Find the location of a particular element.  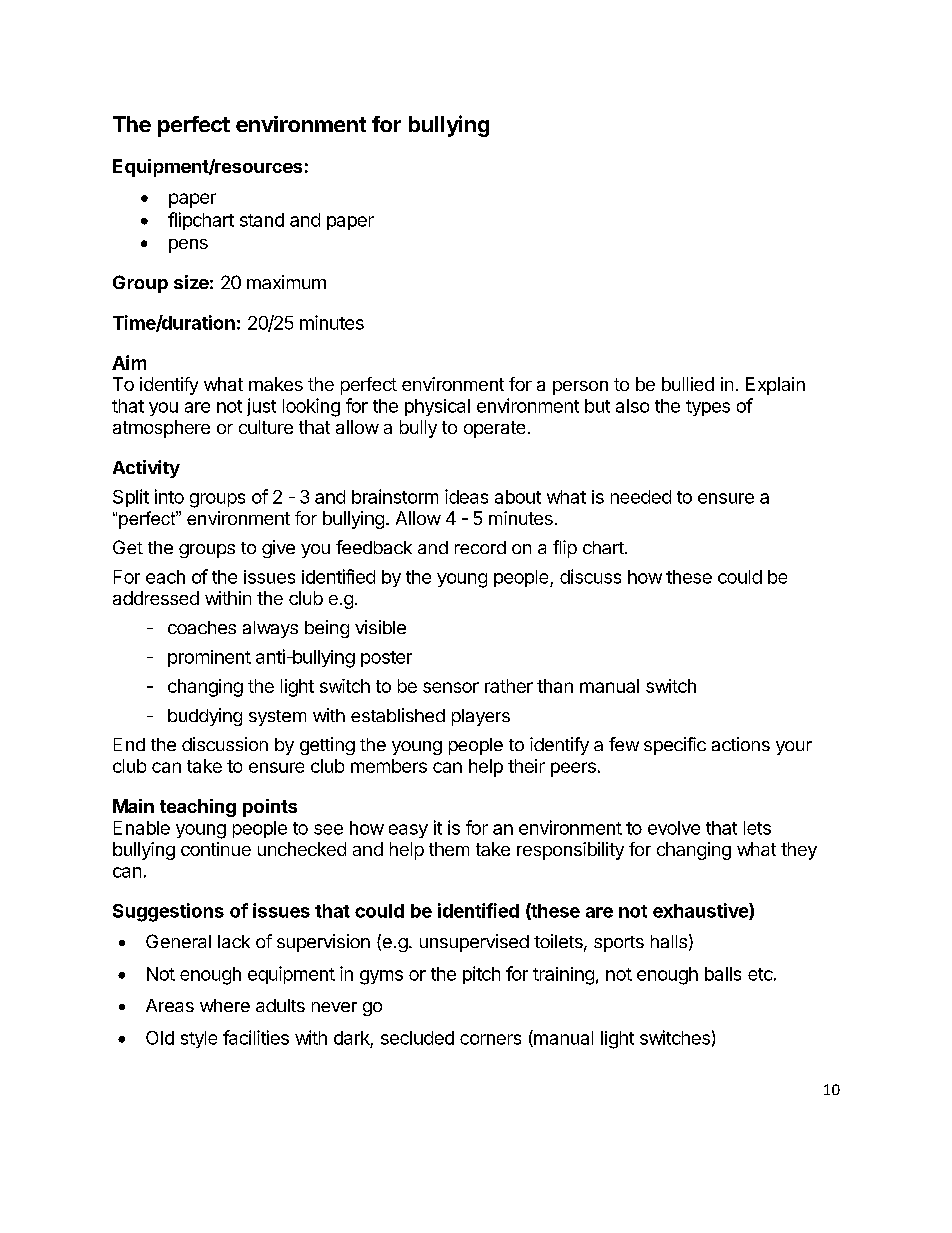

visible is located at coordinates (380, 627).
